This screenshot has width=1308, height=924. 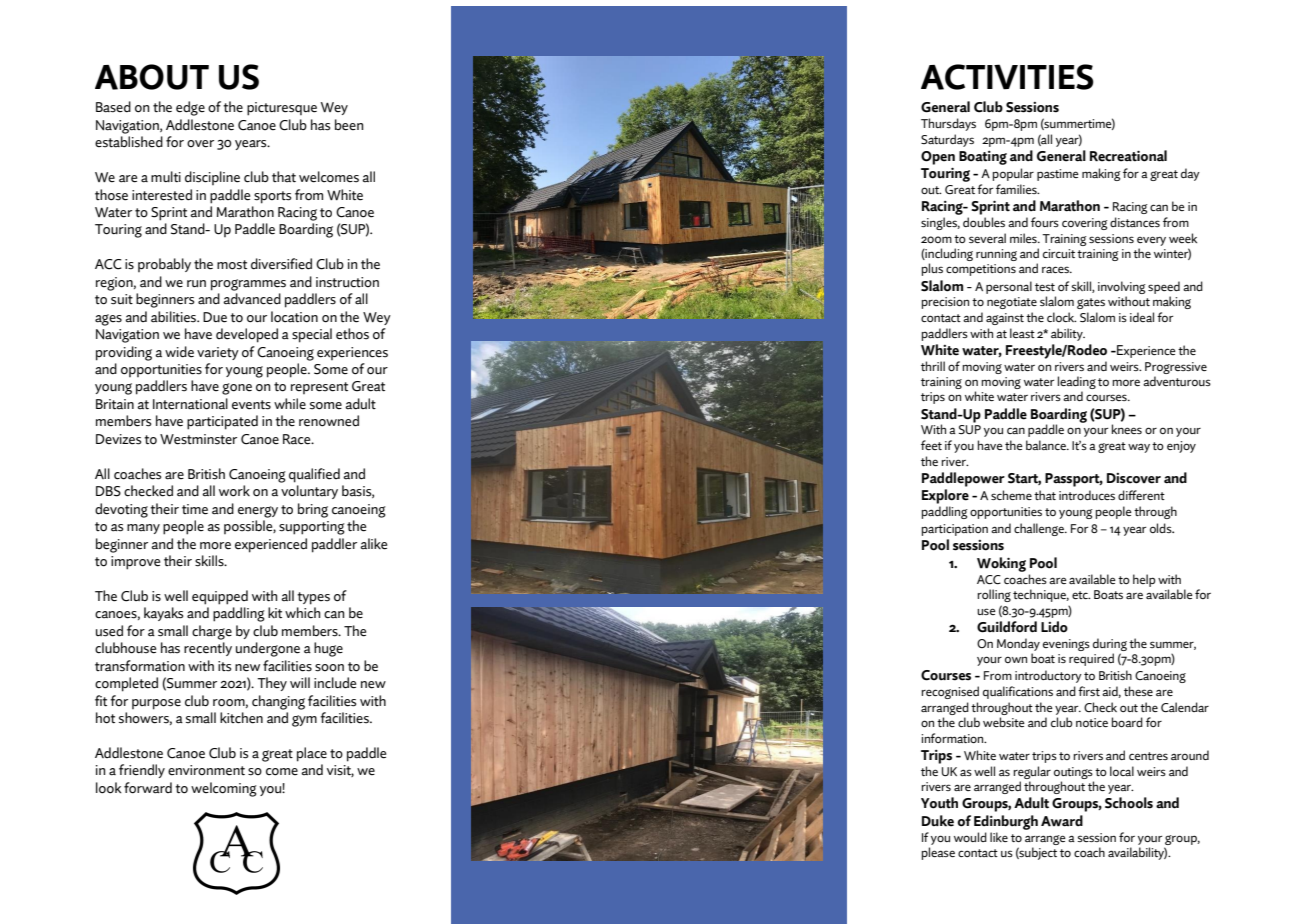 I want to click on work, so click(x=234, y=491).
